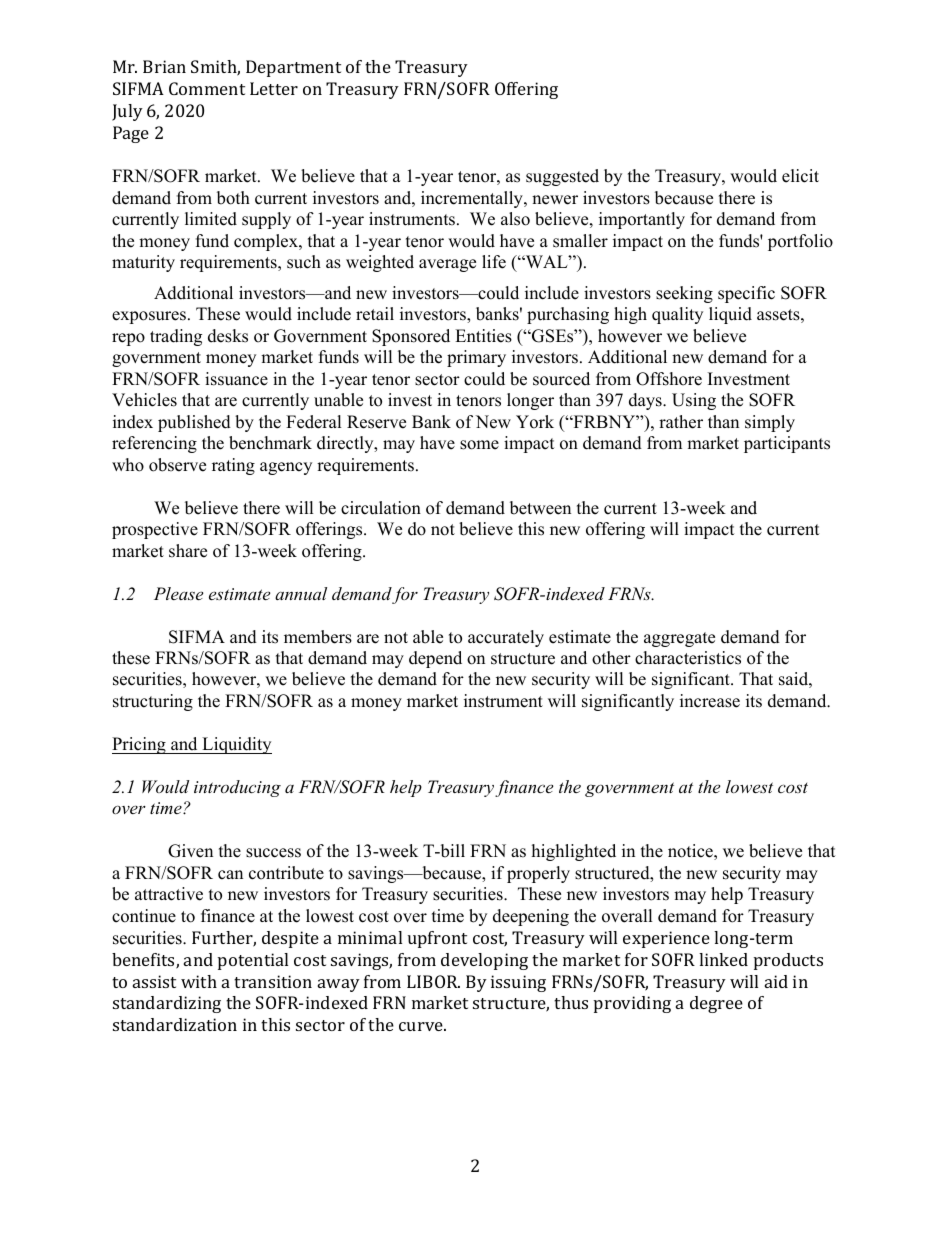 Image resolution: width=952 pixels, height=1233 pixels. Describe the element at coordinates (188, 551) in the page. I see `share` at that location.
